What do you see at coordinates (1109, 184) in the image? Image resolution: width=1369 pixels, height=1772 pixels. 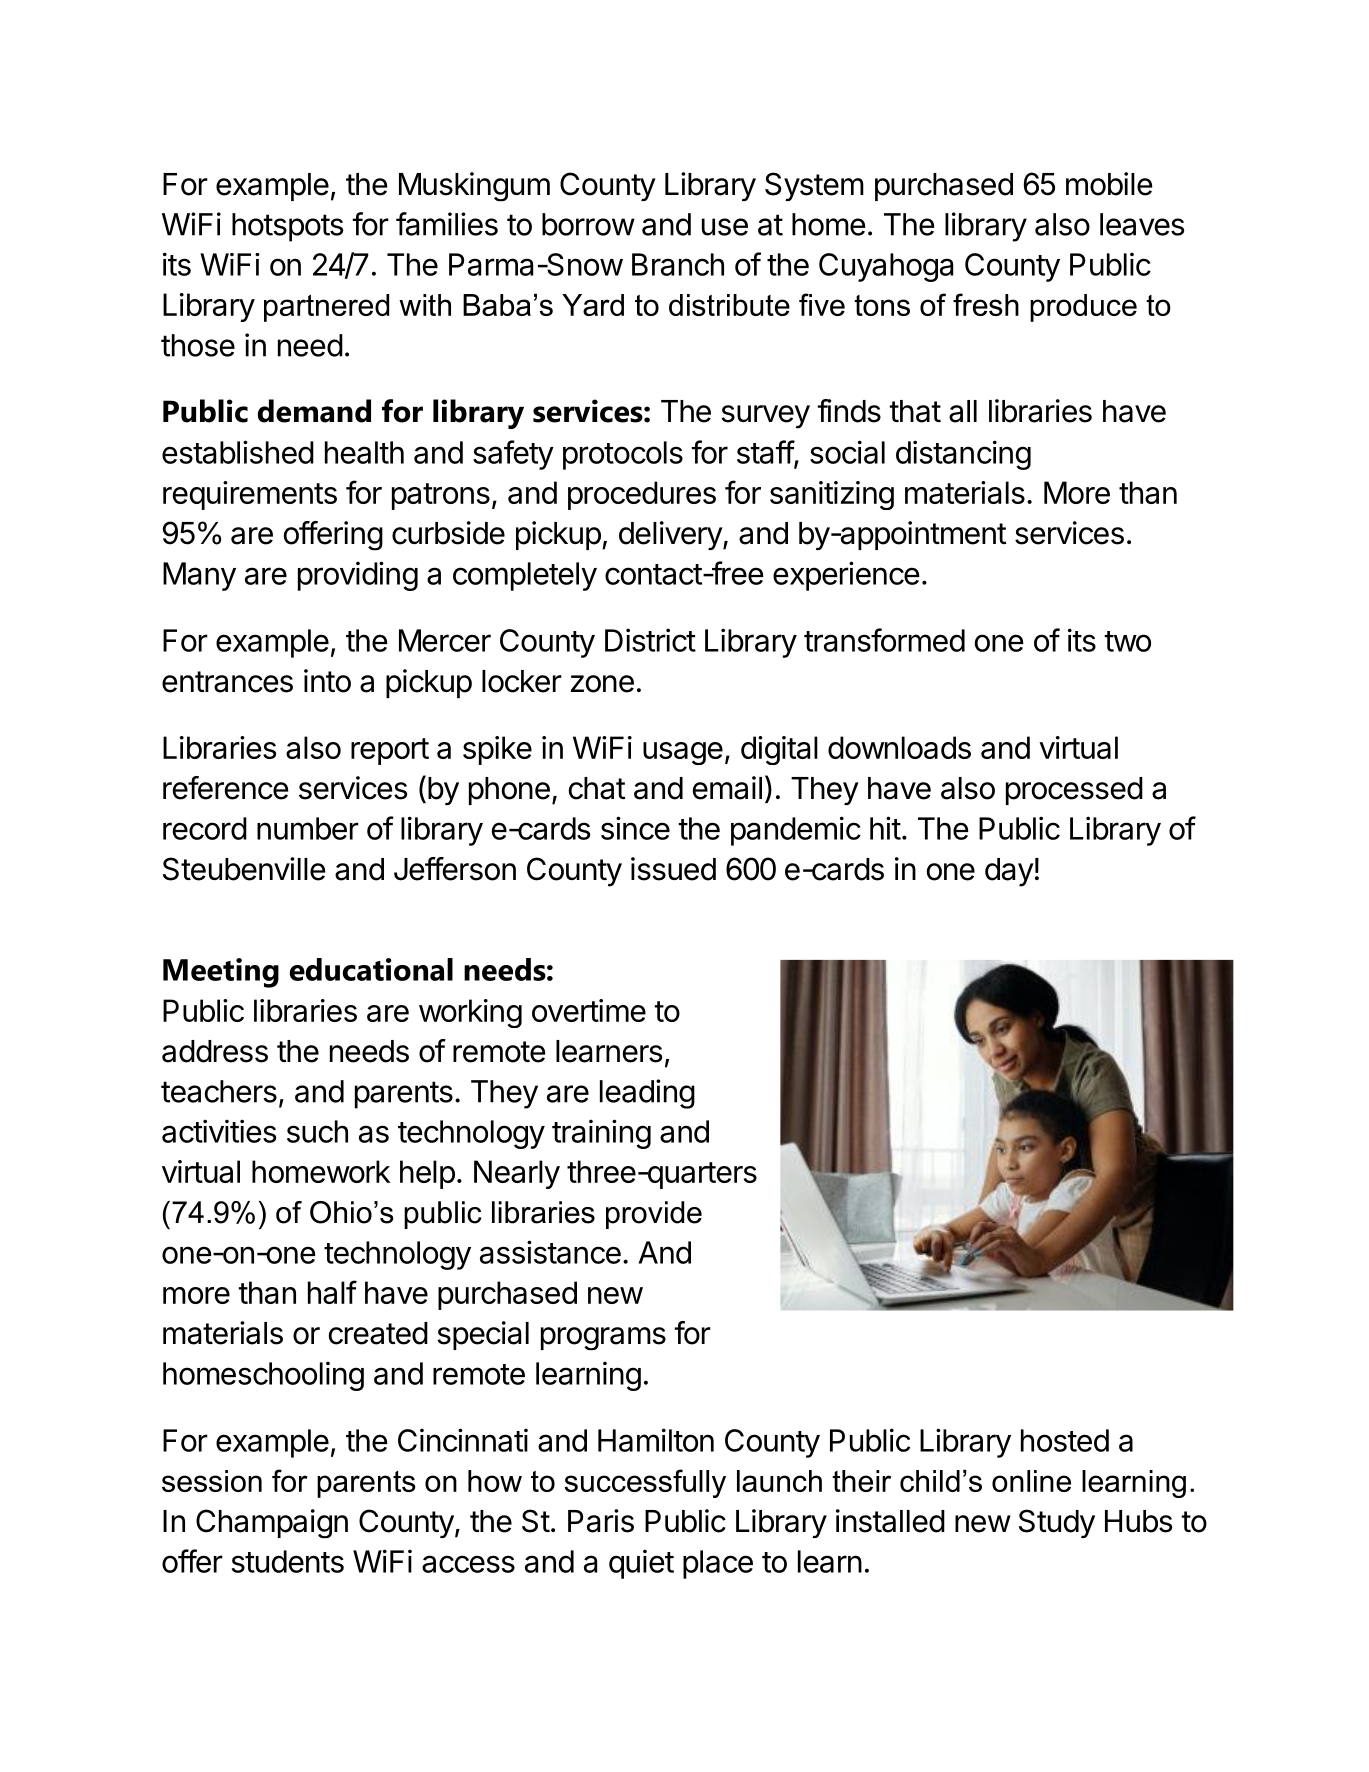 I see `mobile` at bounding box center [1109, 184].
